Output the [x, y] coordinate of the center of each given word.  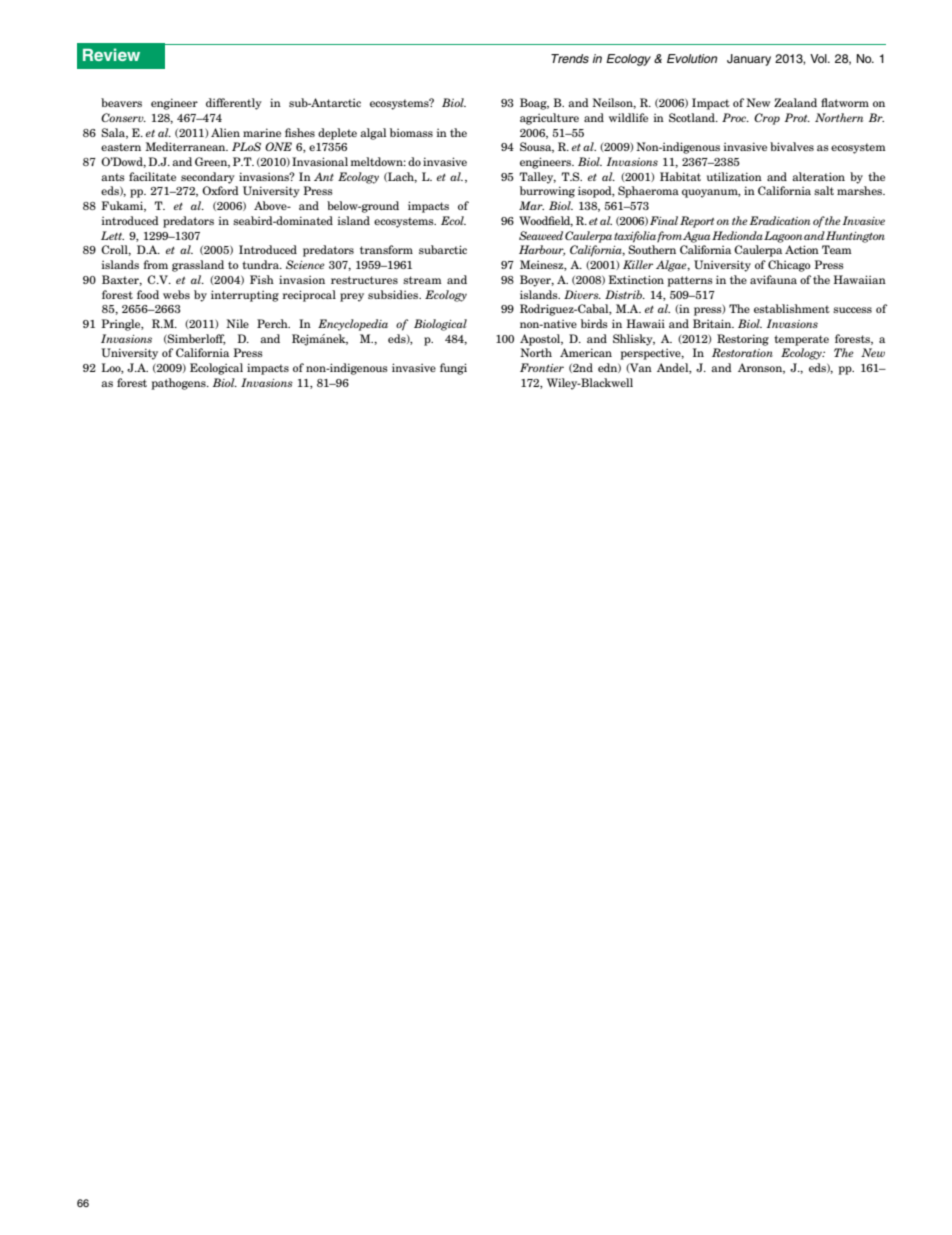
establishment [792, 308]
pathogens [180, 384]
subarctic [443, 249]
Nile [237, 323]
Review [111, 54]
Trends [570, 58]
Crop [767, 119]
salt [824, 190]
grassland [198, 266]
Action [802, 249]
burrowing [547, 192]
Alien [225, 132]
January [749, 60]
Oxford [220, 190]
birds [594, 323]
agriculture [549, 119]
